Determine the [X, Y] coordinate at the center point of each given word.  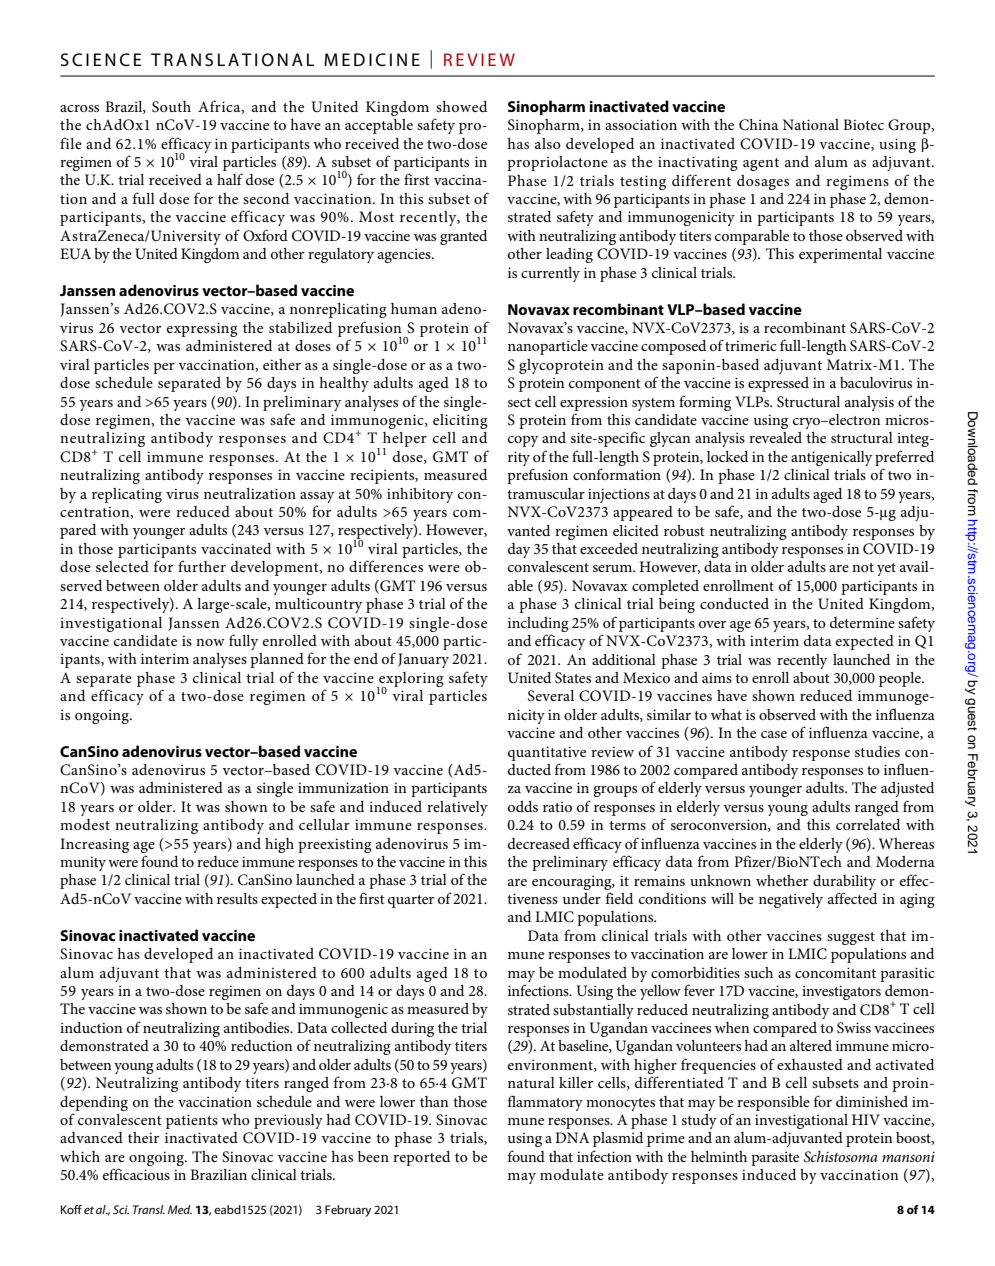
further [202, 566]
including [538, 624]
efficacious [136, 1174]
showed [461, 106]
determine [862, 622]
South [171, 107]
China [758, 125]
